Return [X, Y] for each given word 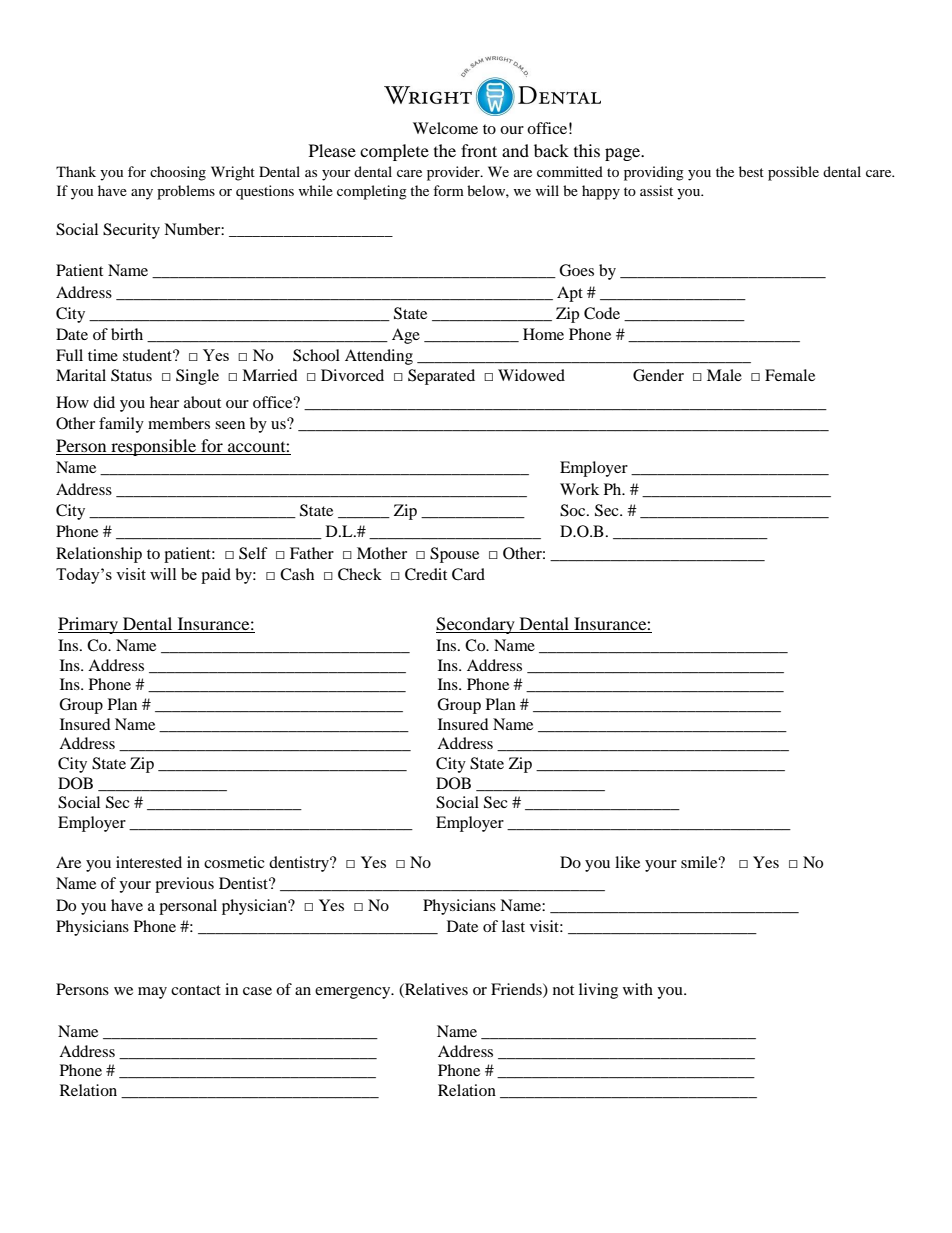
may [152, 993]
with [638, 989]
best [751, 171]
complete [394, 152]
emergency [354, 993]
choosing [178, 173]
